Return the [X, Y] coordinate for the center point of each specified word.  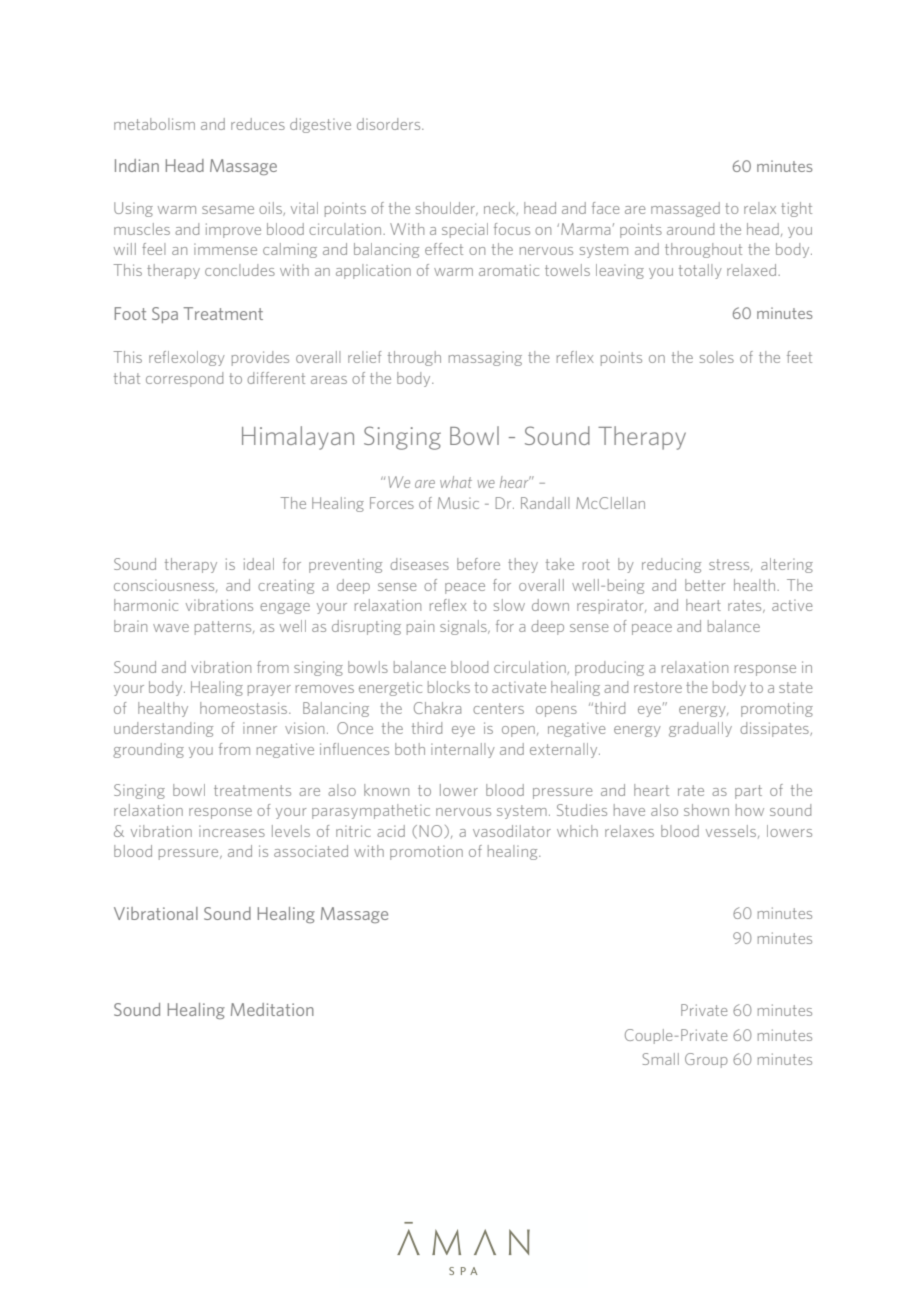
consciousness [165, 586]
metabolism [154, 124]
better [705, 585]
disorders [390, 124]
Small [661, 1059]
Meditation [272, 1009]
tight [796, 209]
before [478, 564]
